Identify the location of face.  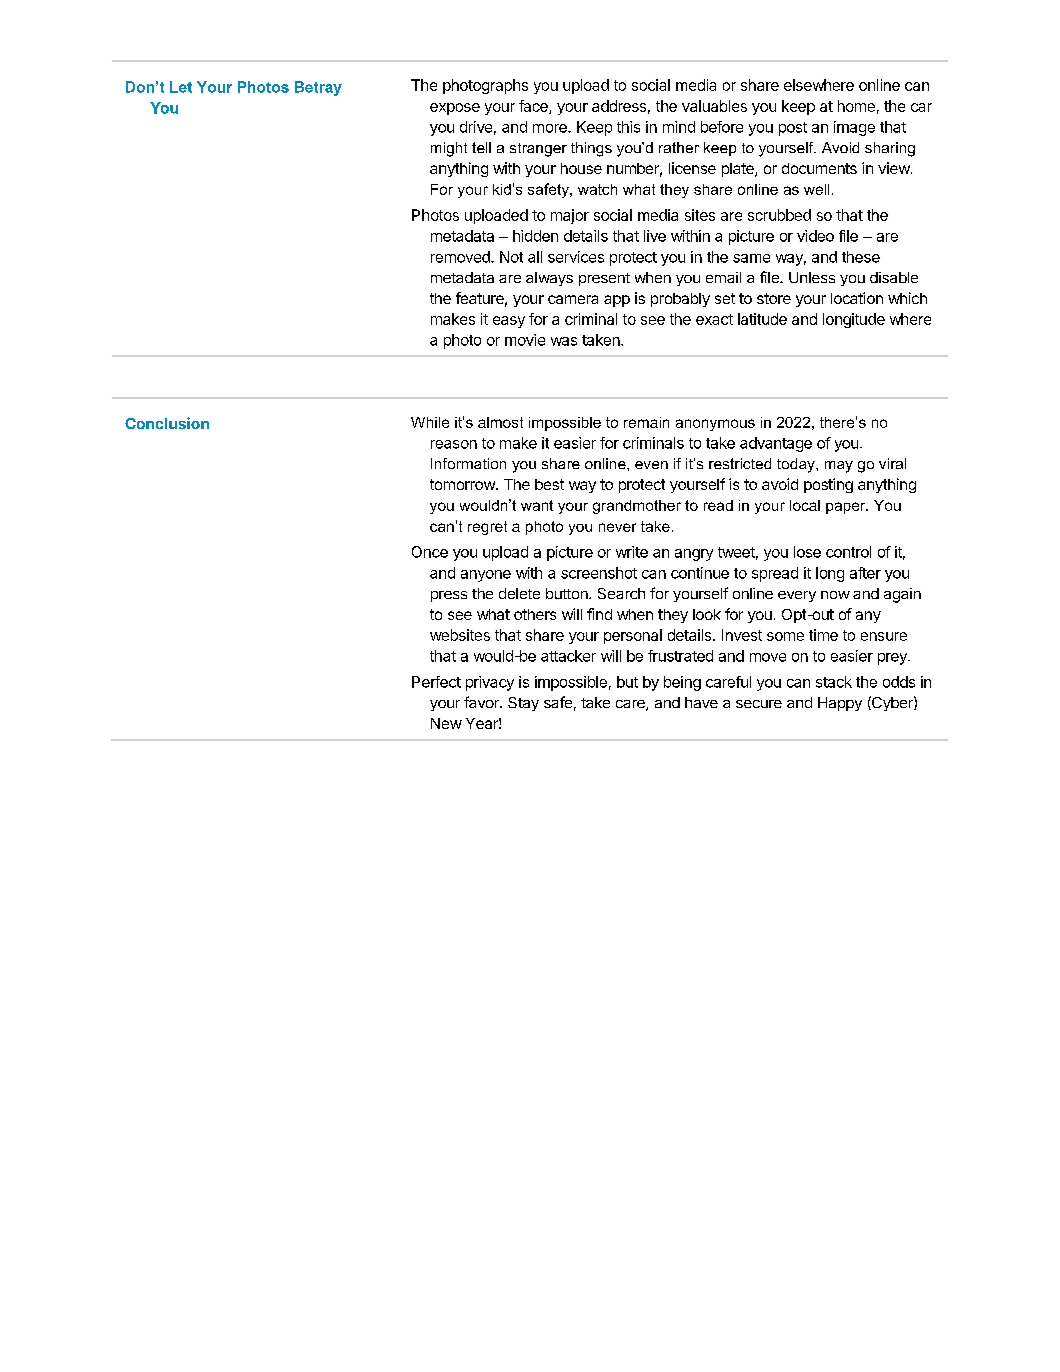
(534, 107).
